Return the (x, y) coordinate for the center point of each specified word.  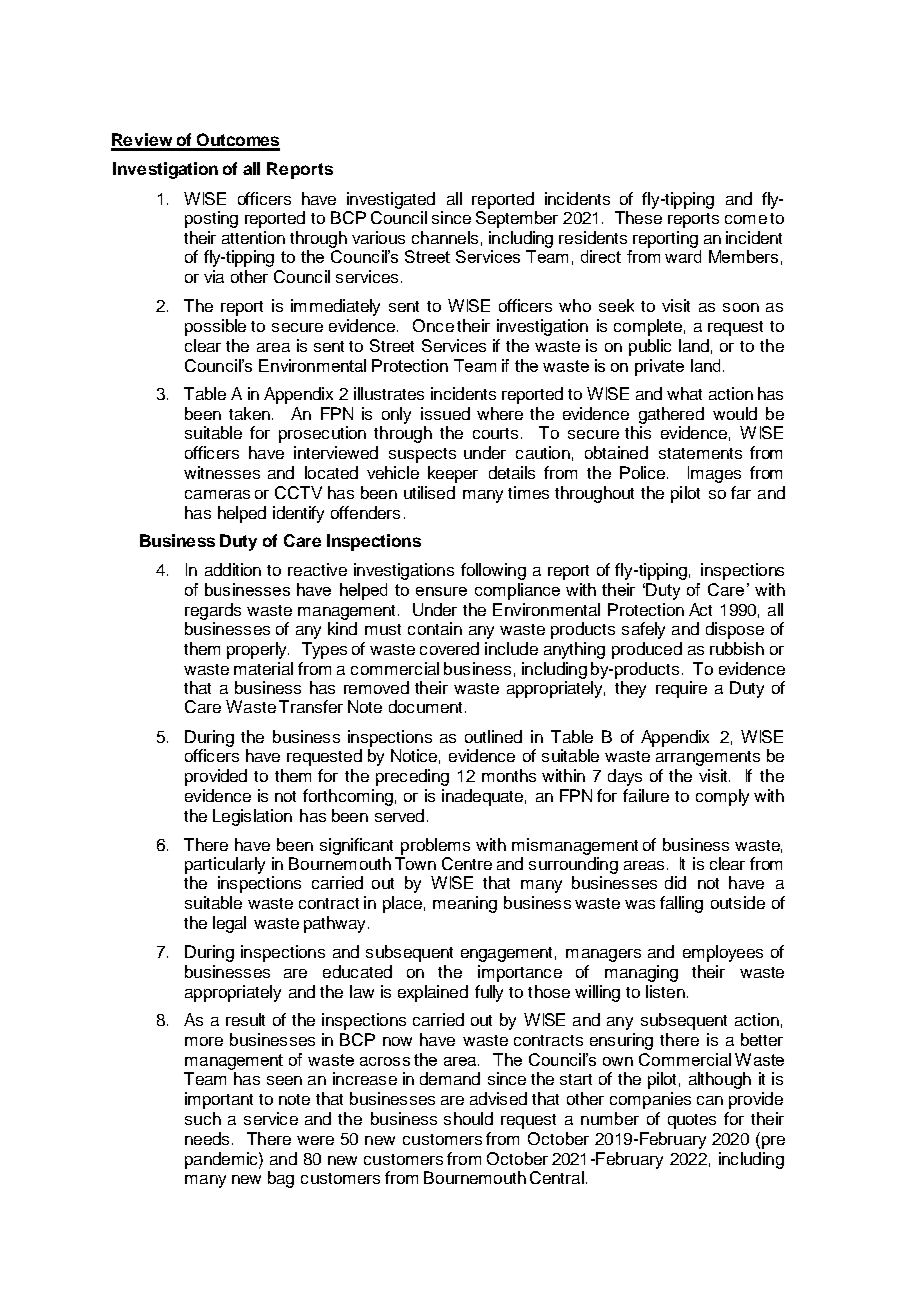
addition (233, 569)
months (509, 775)
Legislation (252, 817)
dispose (735, 630)
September (517, 218)
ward (683, 256)
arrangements (708, 758)
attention (253, 237)
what (684, 393)
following (493, 571)
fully (489, 993)
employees (723, 953)
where (500, 413)
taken (249, 413)
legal (229, 924)
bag (281, 1179)
